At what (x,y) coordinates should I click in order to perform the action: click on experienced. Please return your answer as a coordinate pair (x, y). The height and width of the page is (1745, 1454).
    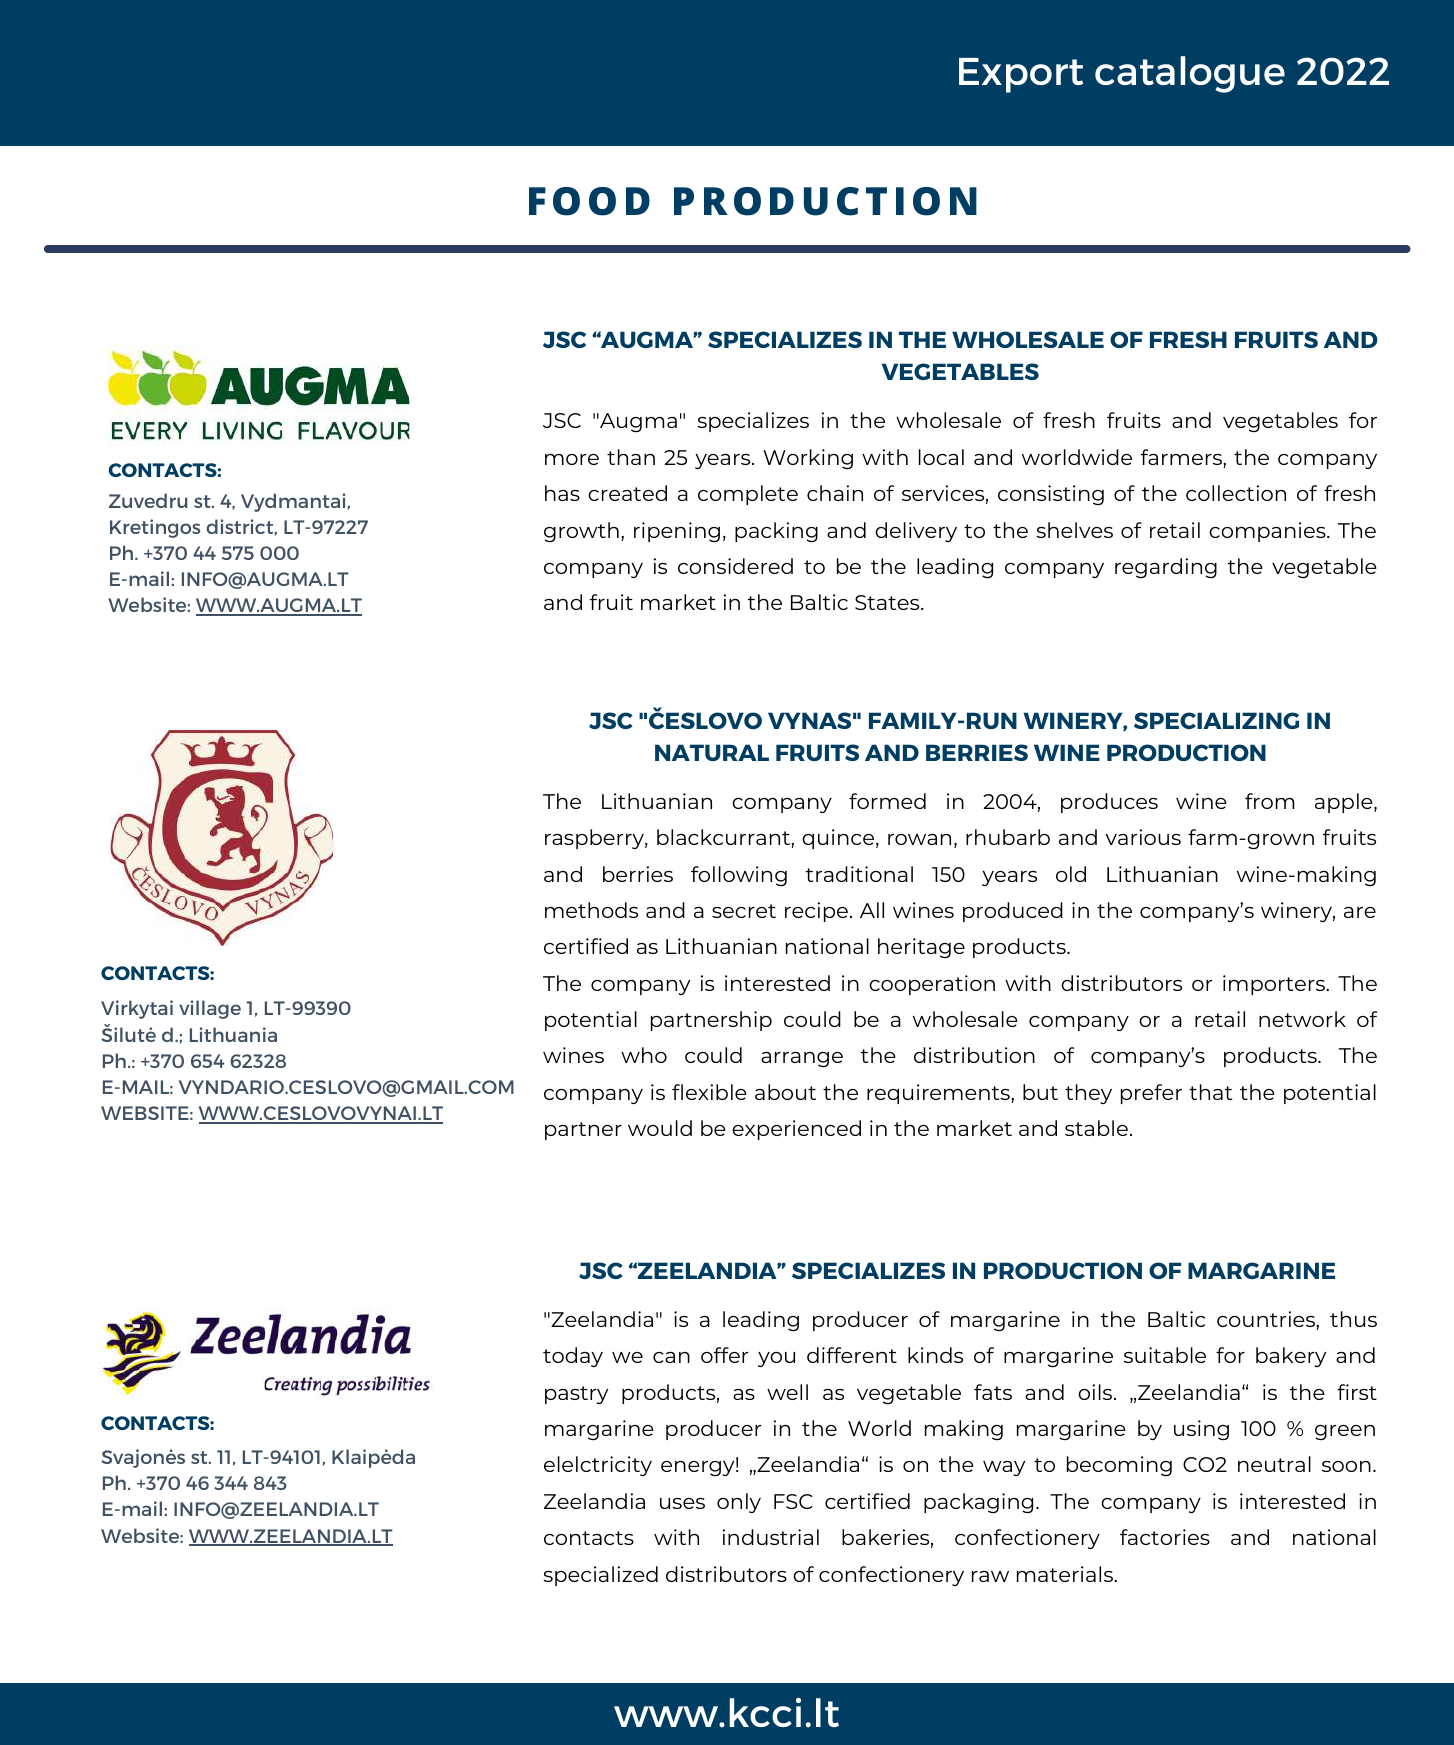
    Looking at the image, I should click on (796, 1130).
